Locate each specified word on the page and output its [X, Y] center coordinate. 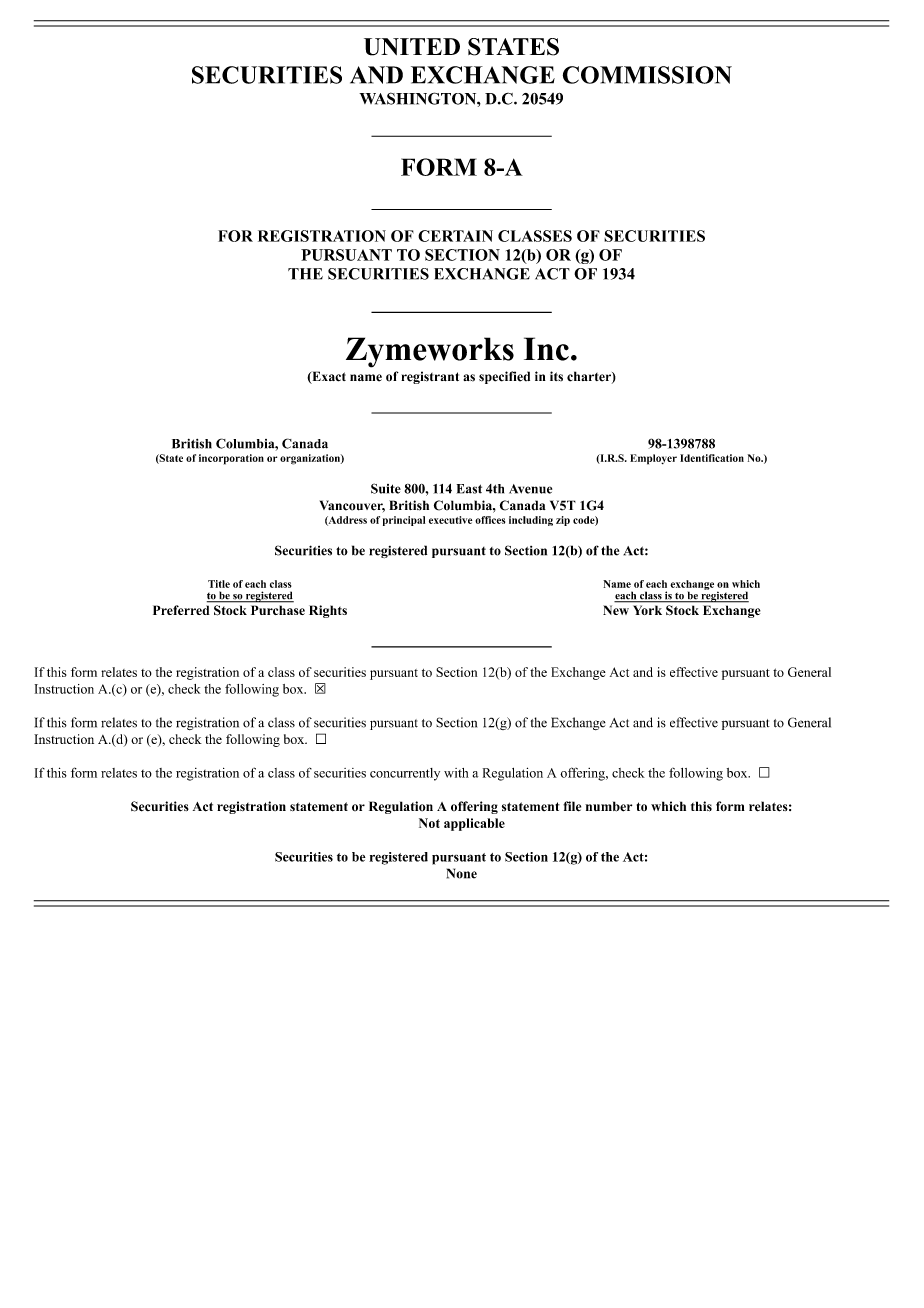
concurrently [405, 774]
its [556, 376]
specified [504, 377]
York [648, 610]
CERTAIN [455, 236]
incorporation [231, 459]
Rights [328, 611]
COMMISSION [647, 75]
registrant [430, 377]
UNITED [412, 47]
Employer [653, 459]
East [469, 489]
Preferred [181, 610]
